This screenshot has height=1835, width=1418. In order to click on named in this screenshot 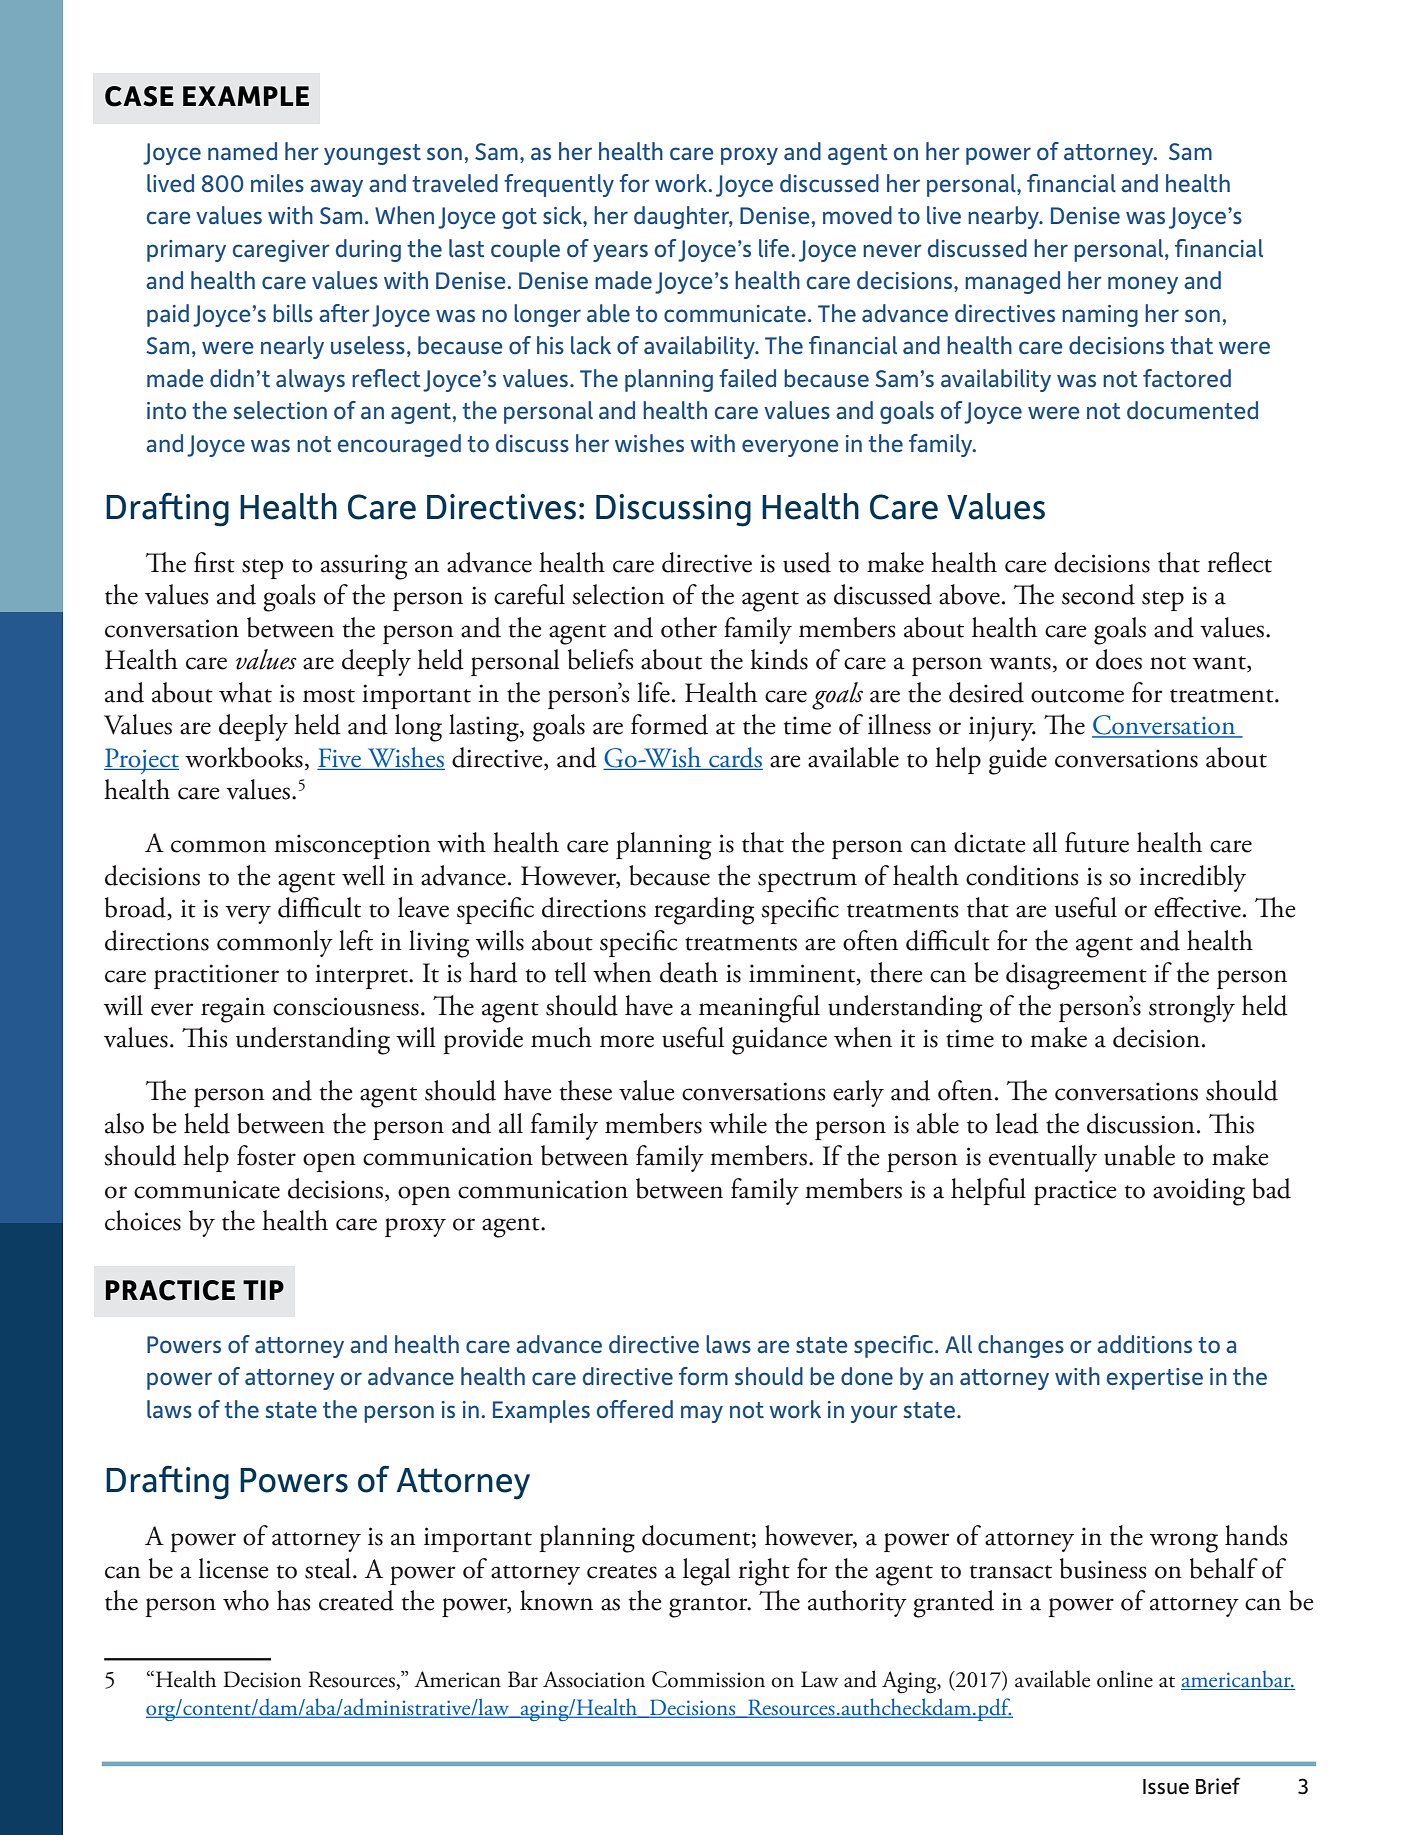, I will do `click(242, 151)`.
